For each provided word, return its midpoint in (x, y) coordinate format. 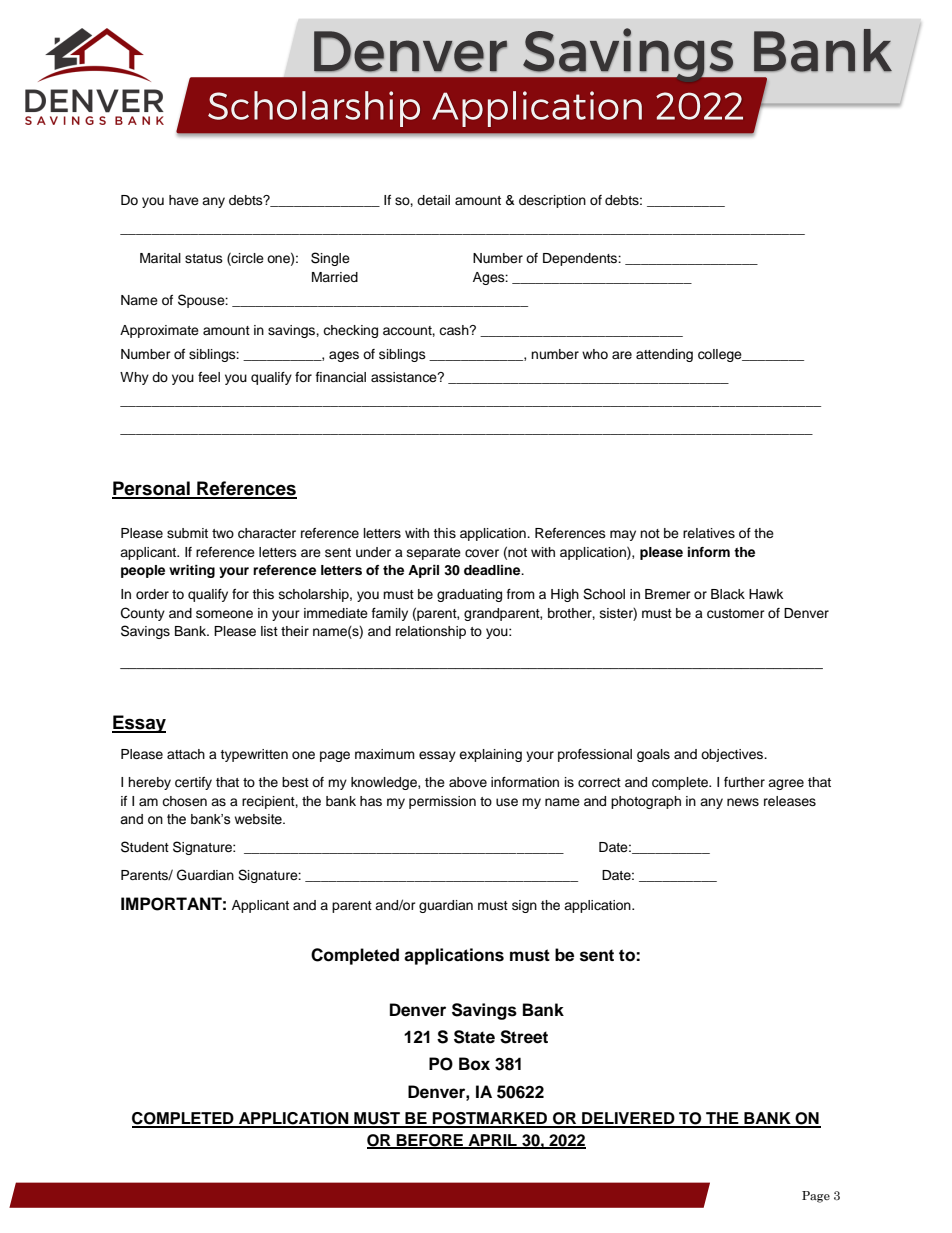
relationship (431, 632)
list (269, 631)
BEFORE (430, 1141)
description (552, 201)
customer (736, 614)
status (204, 258)
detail (433, 200)
